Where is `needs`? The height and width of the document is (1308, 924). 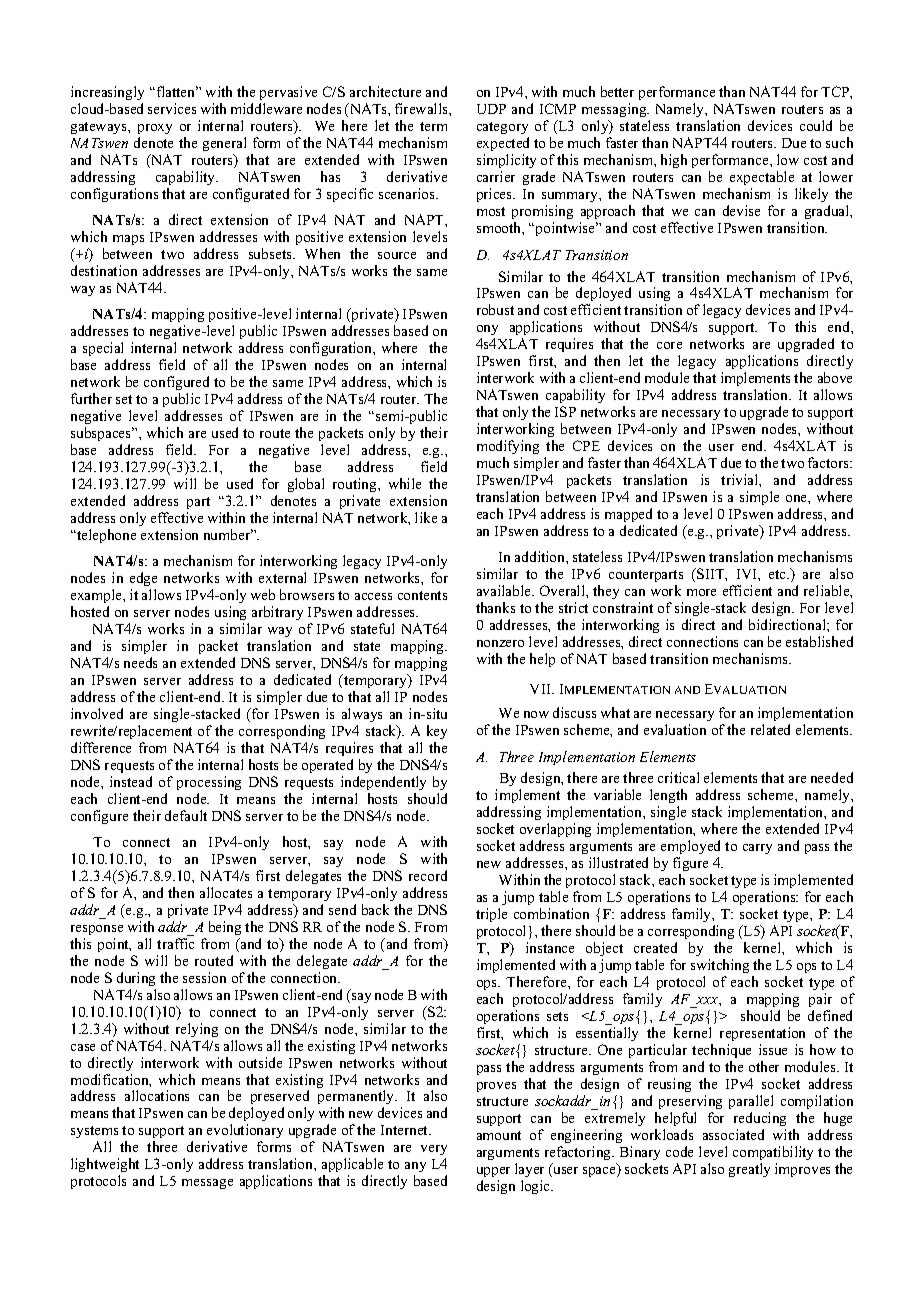 needs is located at coordinates (140, 662).
